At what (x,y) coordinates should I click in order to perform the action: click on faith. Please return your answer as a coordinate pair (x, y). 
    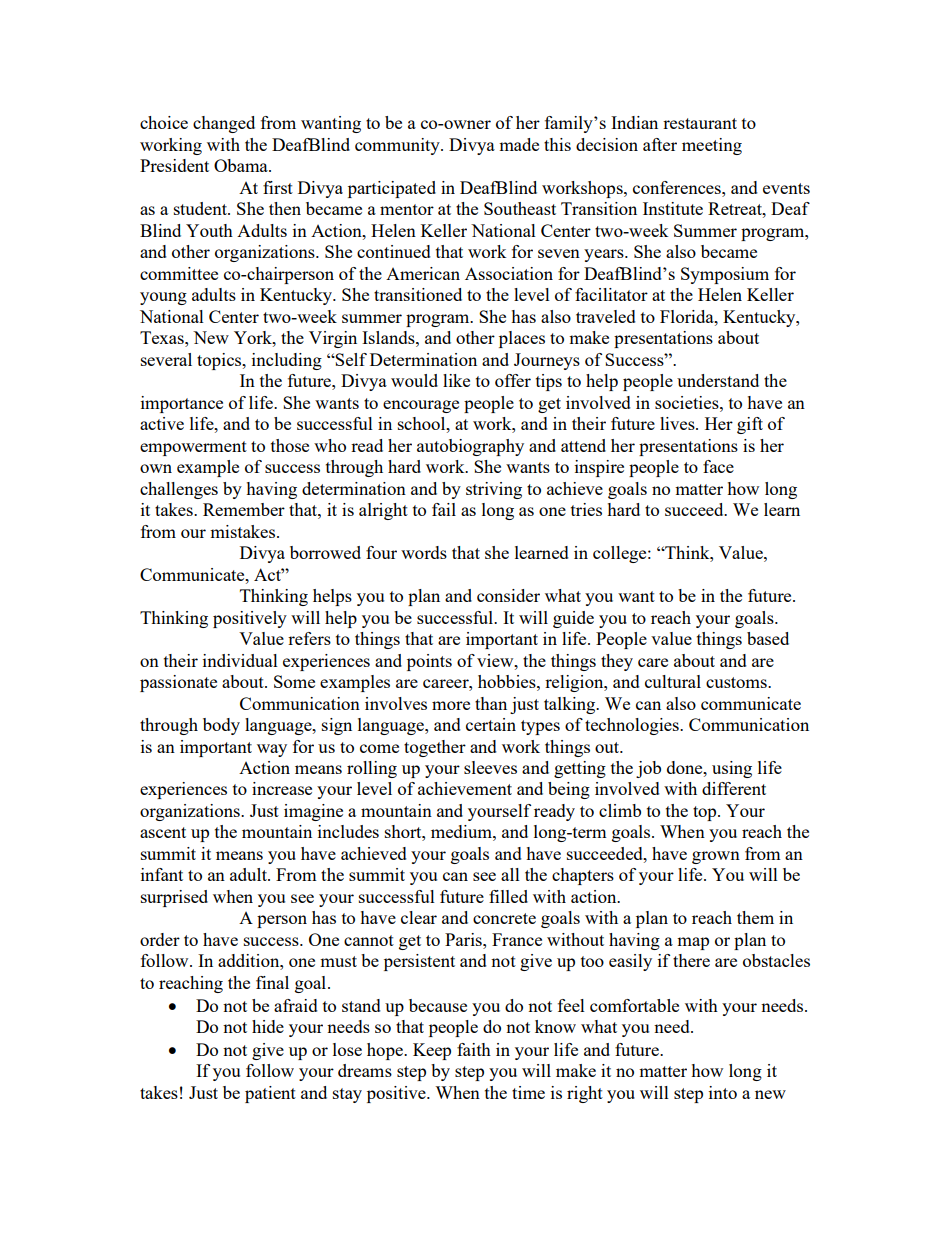
    Looking at the image, I should click on (474, 1049).
